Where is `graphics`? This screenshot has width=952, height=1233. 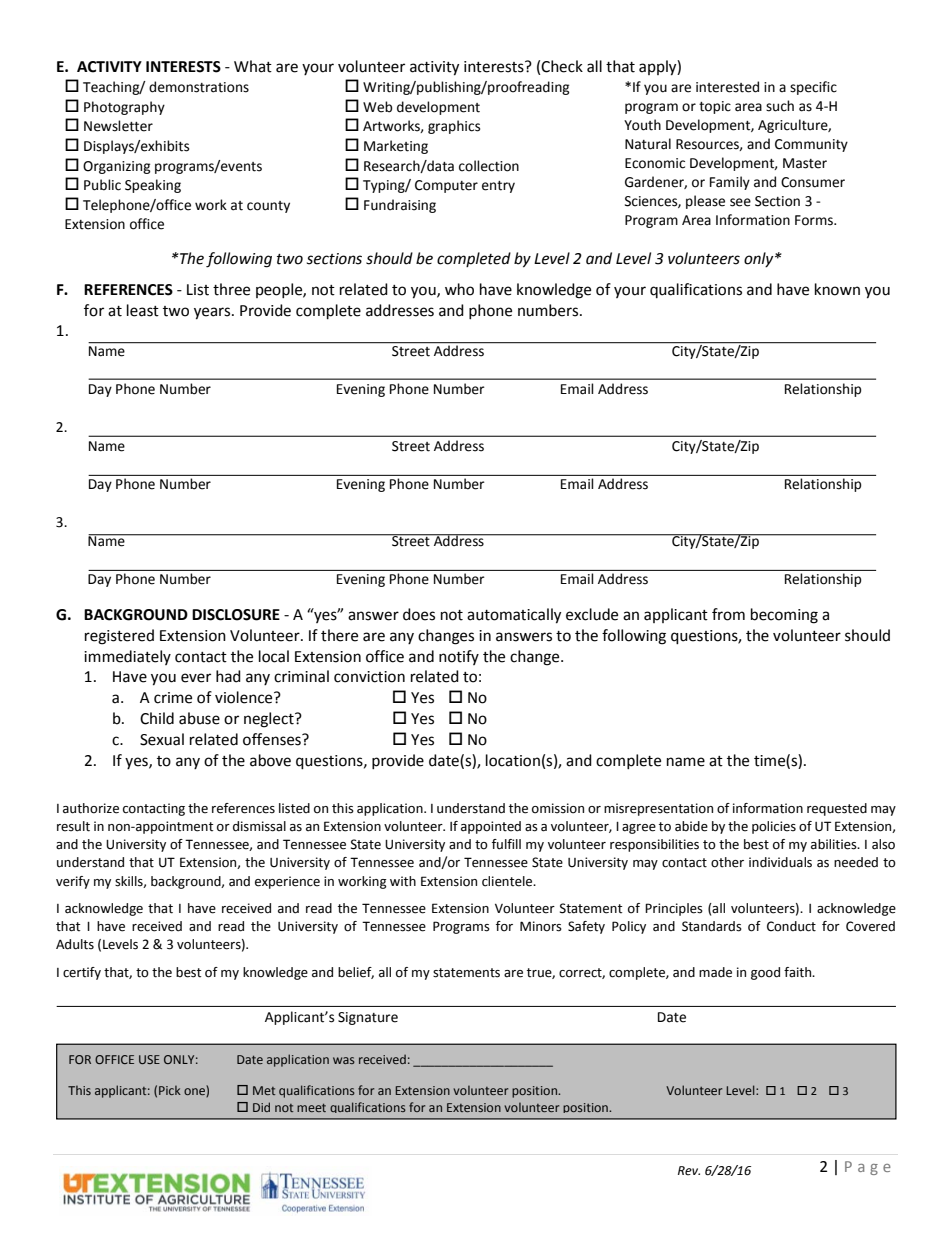 graphics is located at coordinates (454, 127).
